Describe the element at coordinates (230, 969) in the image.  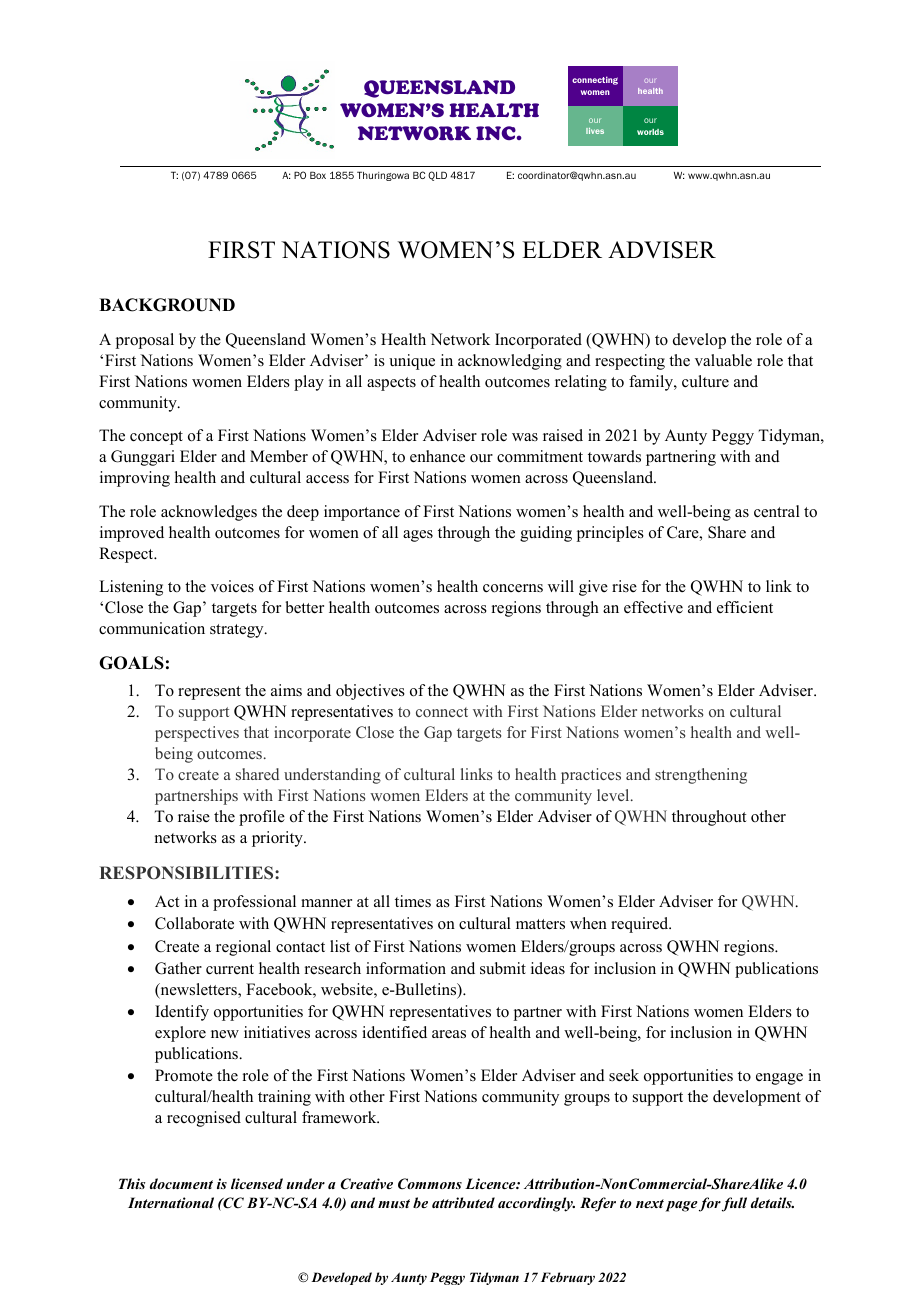
I see `current` at that location.
